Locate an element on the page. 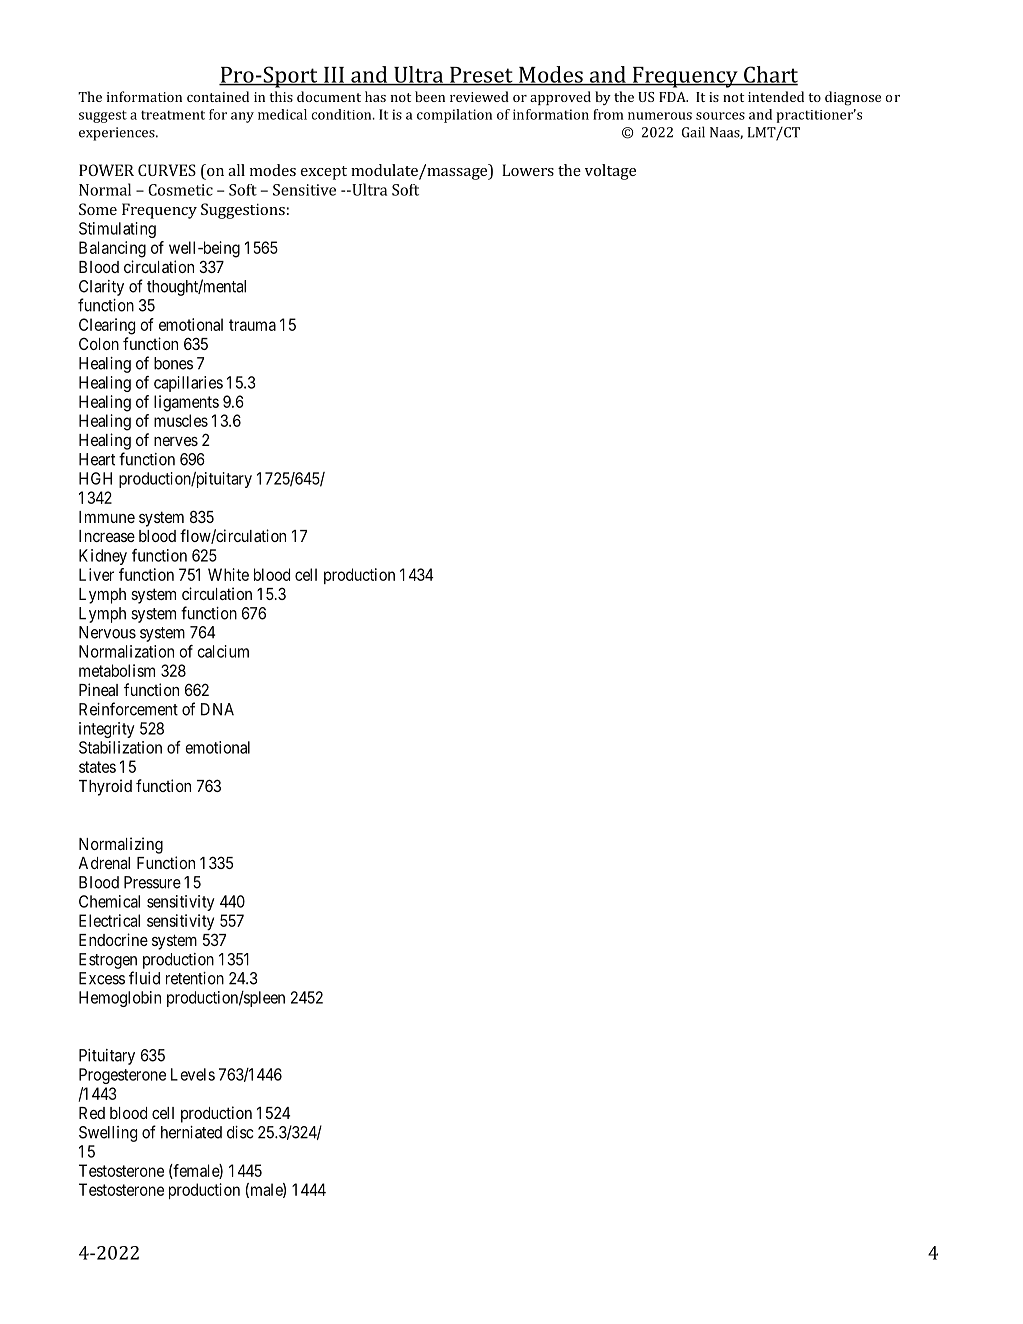 The height and width of the image is (1324, 1023). DNA is located at coordinates (217, 709).
